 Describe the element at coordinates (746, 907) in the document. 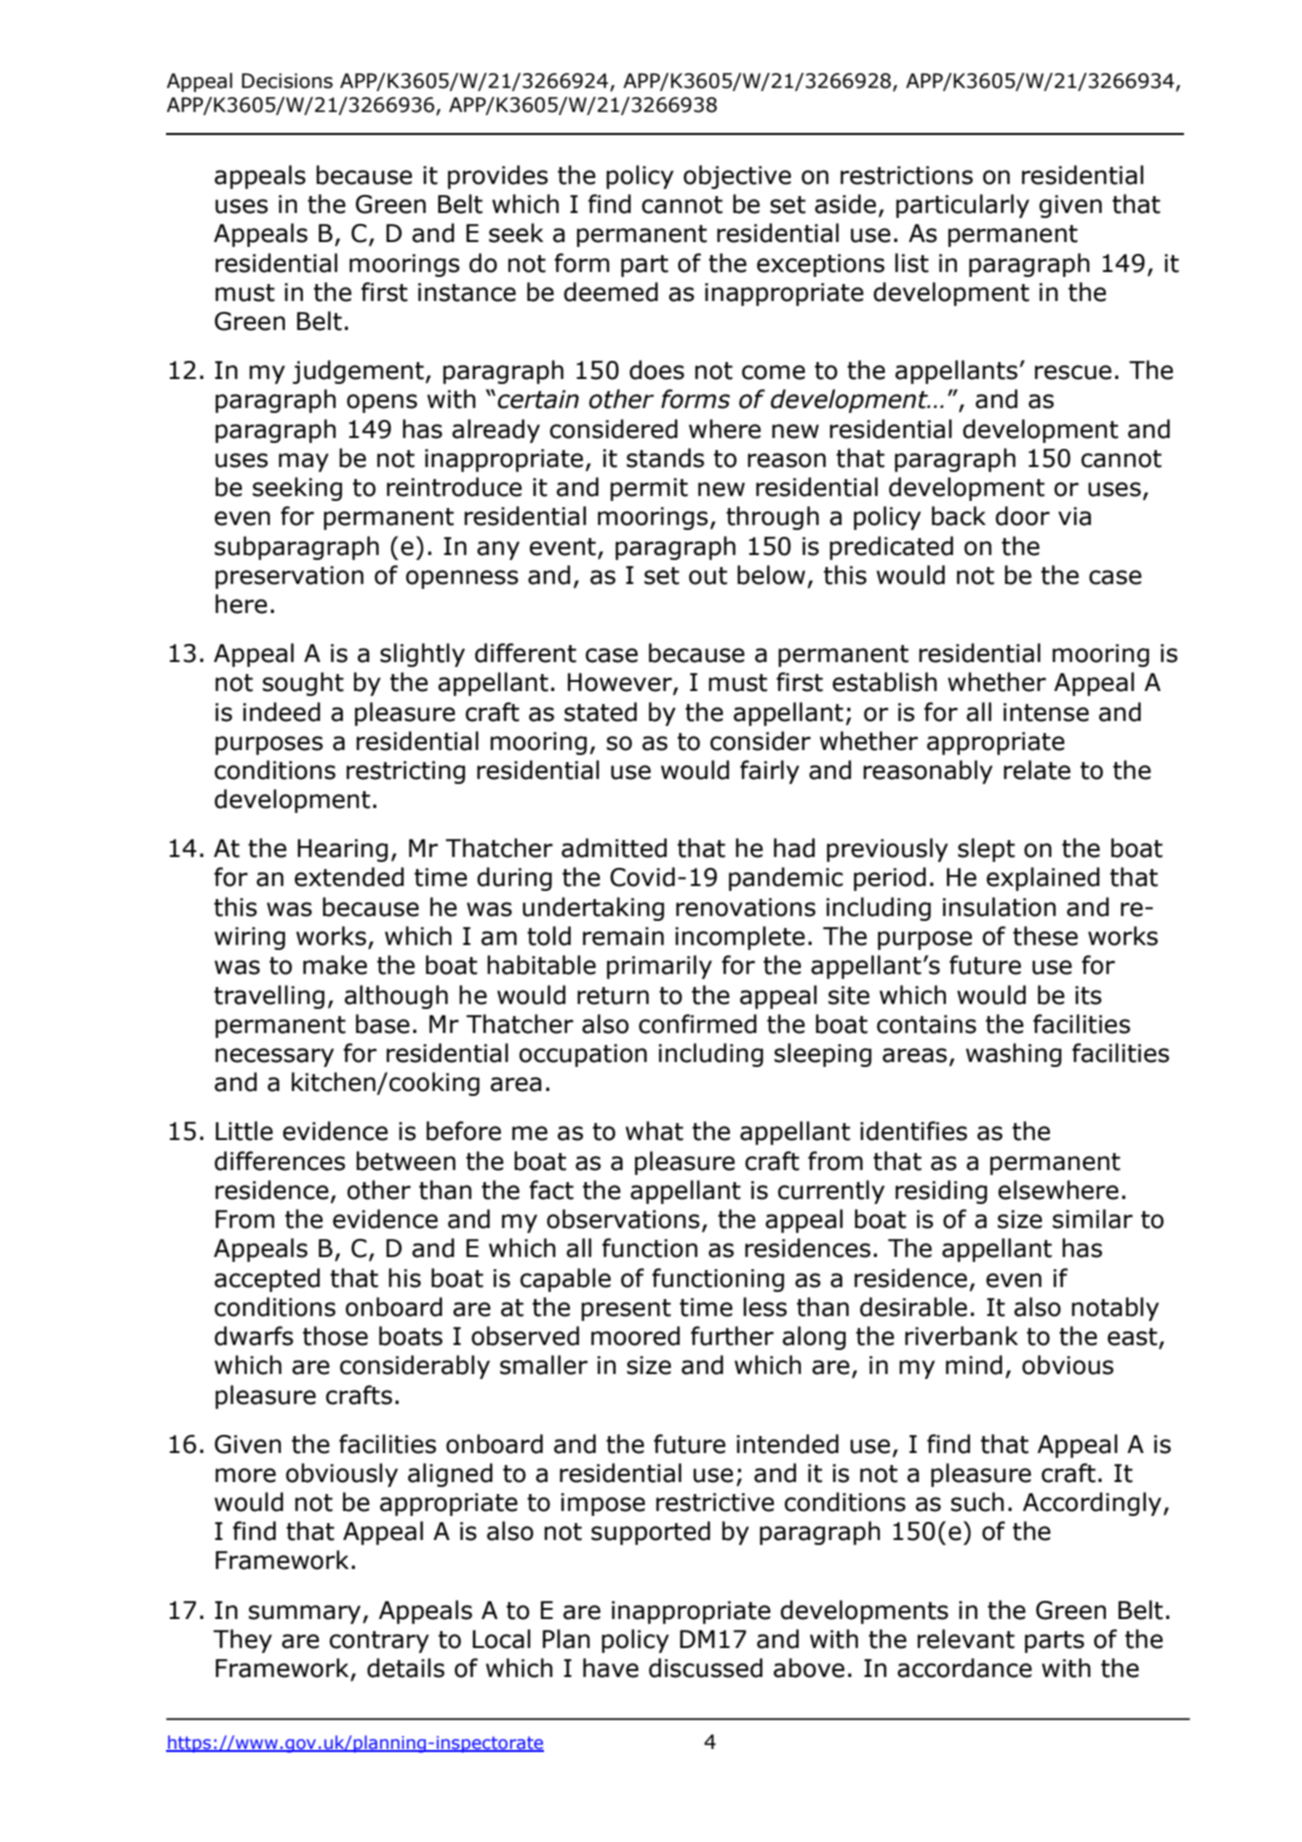

I see `renovations` at that location.
